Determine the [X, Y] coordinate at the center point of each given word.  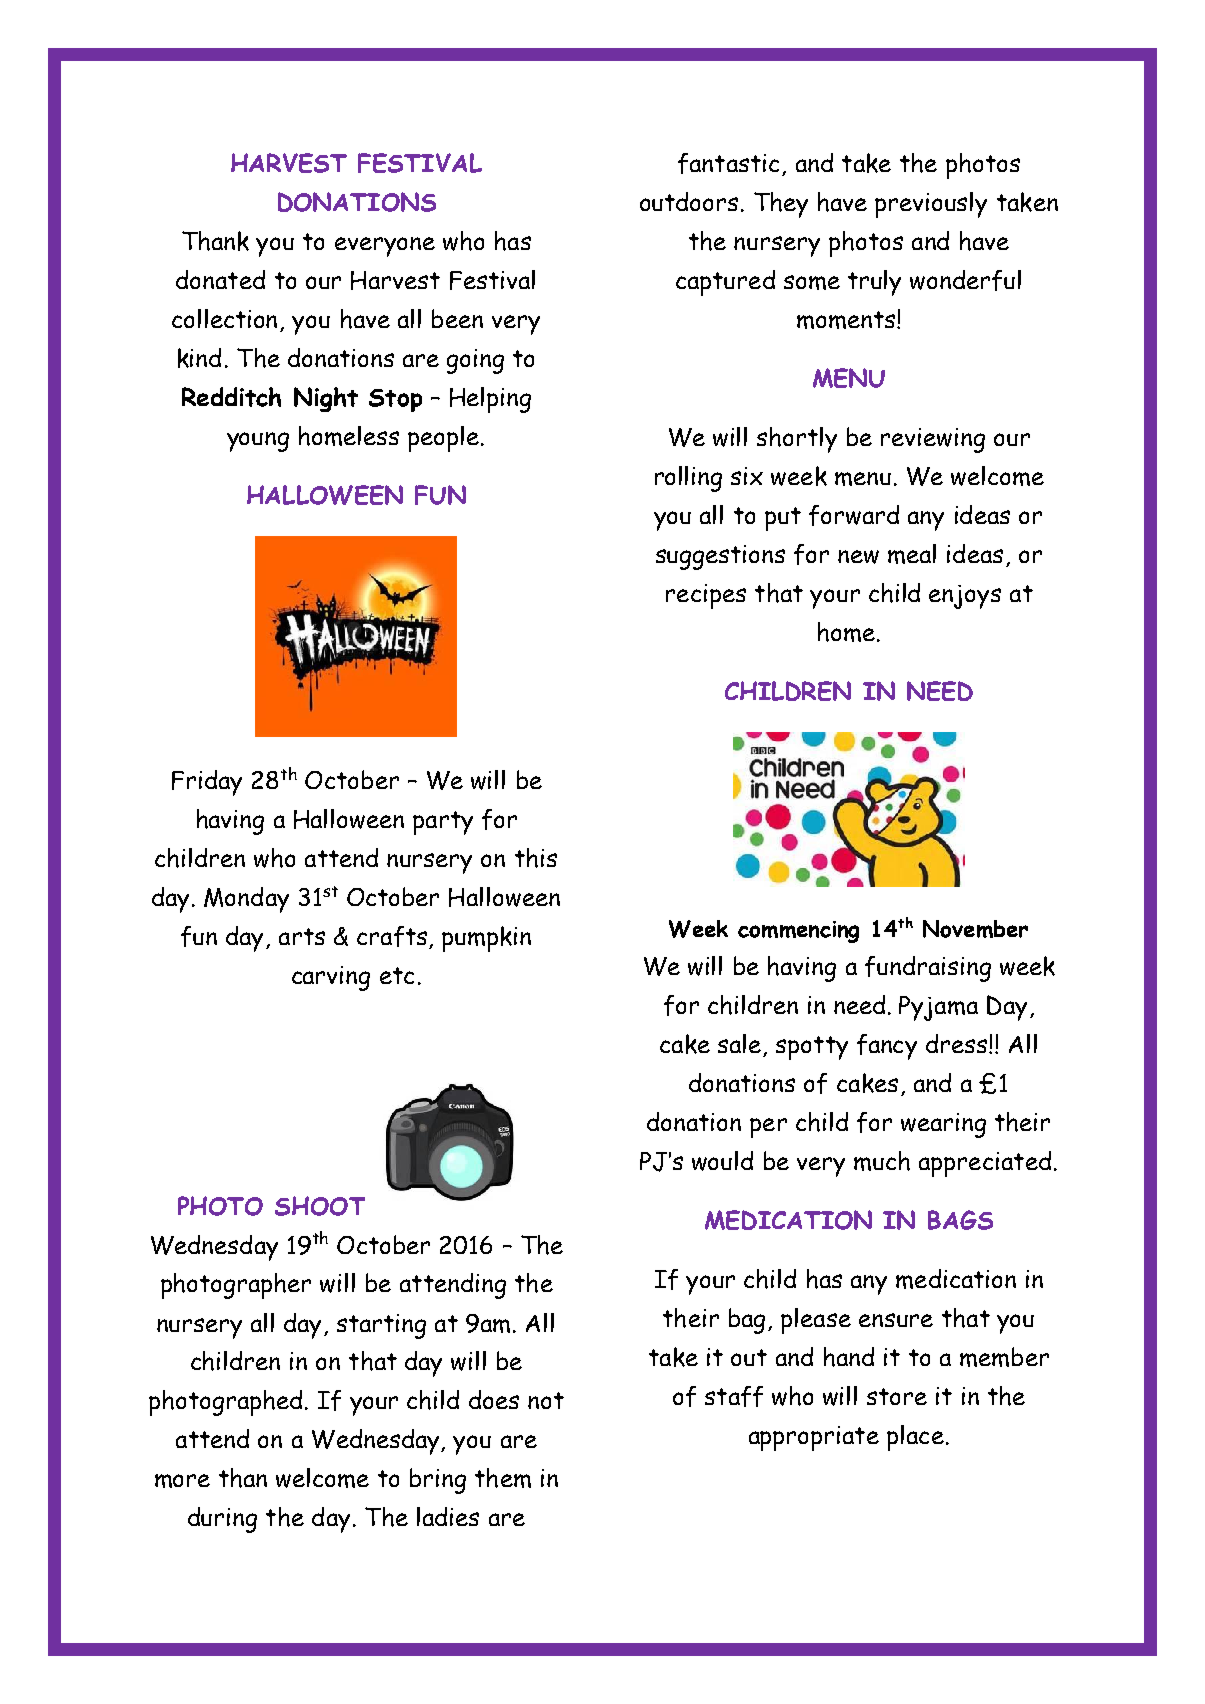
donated [220, 279]
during [222, 1520]
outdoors [689, 201]
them [503, 1478]
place [915, 1438]
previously [931, 205]
